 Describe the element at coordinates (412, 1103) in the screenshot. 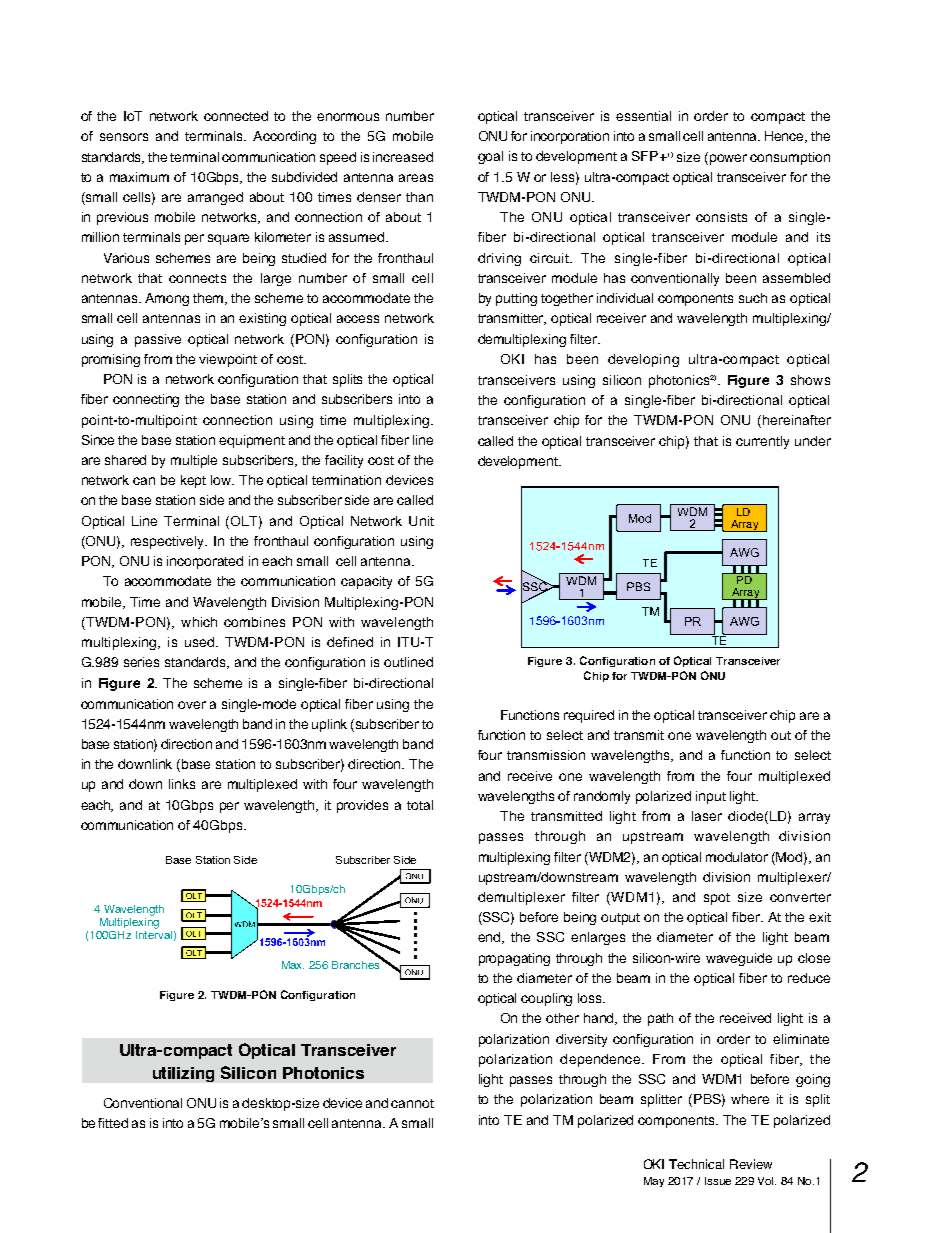

I see `cannot` at that location.
